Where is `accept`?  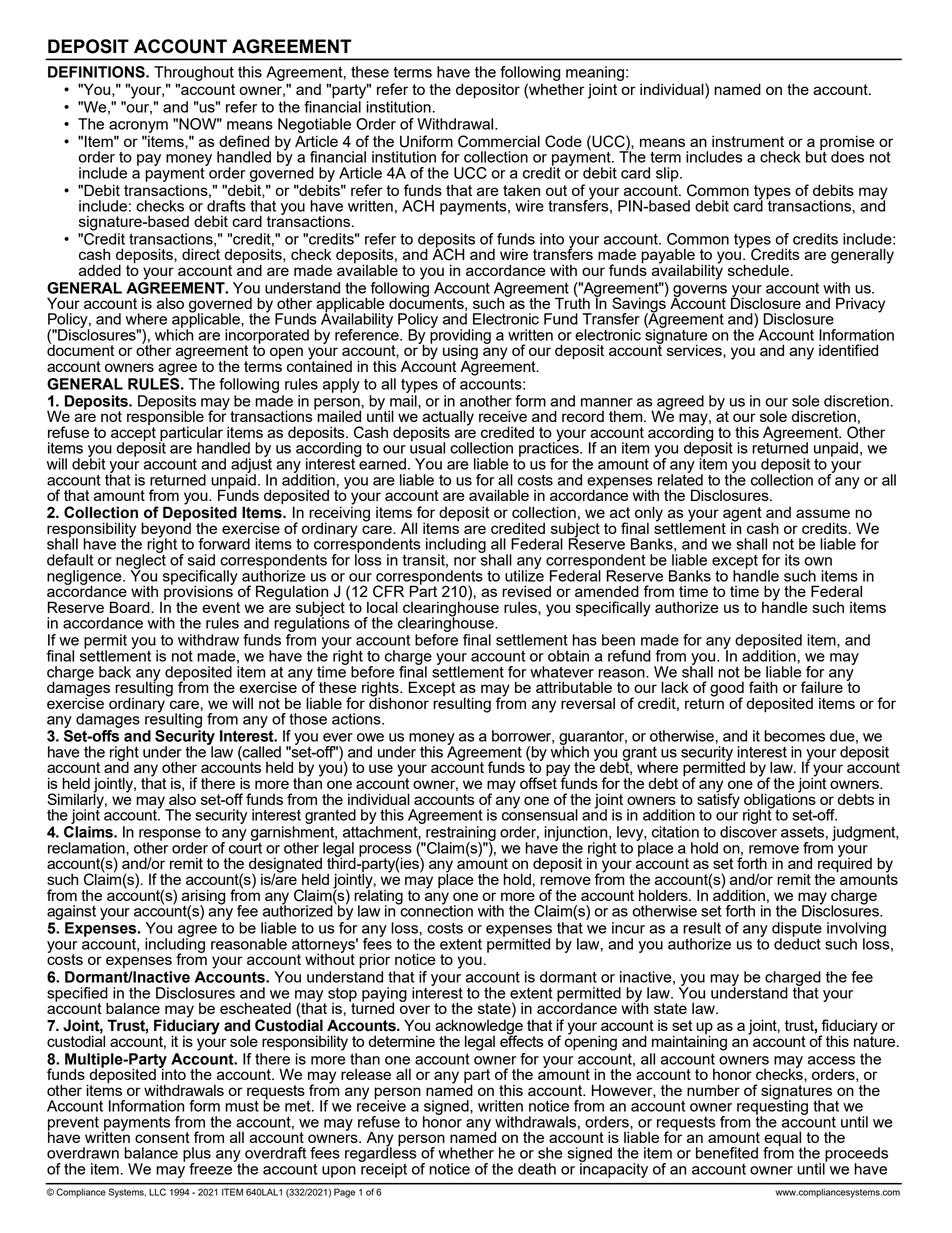 accept is located at coordinates (133, 435).
